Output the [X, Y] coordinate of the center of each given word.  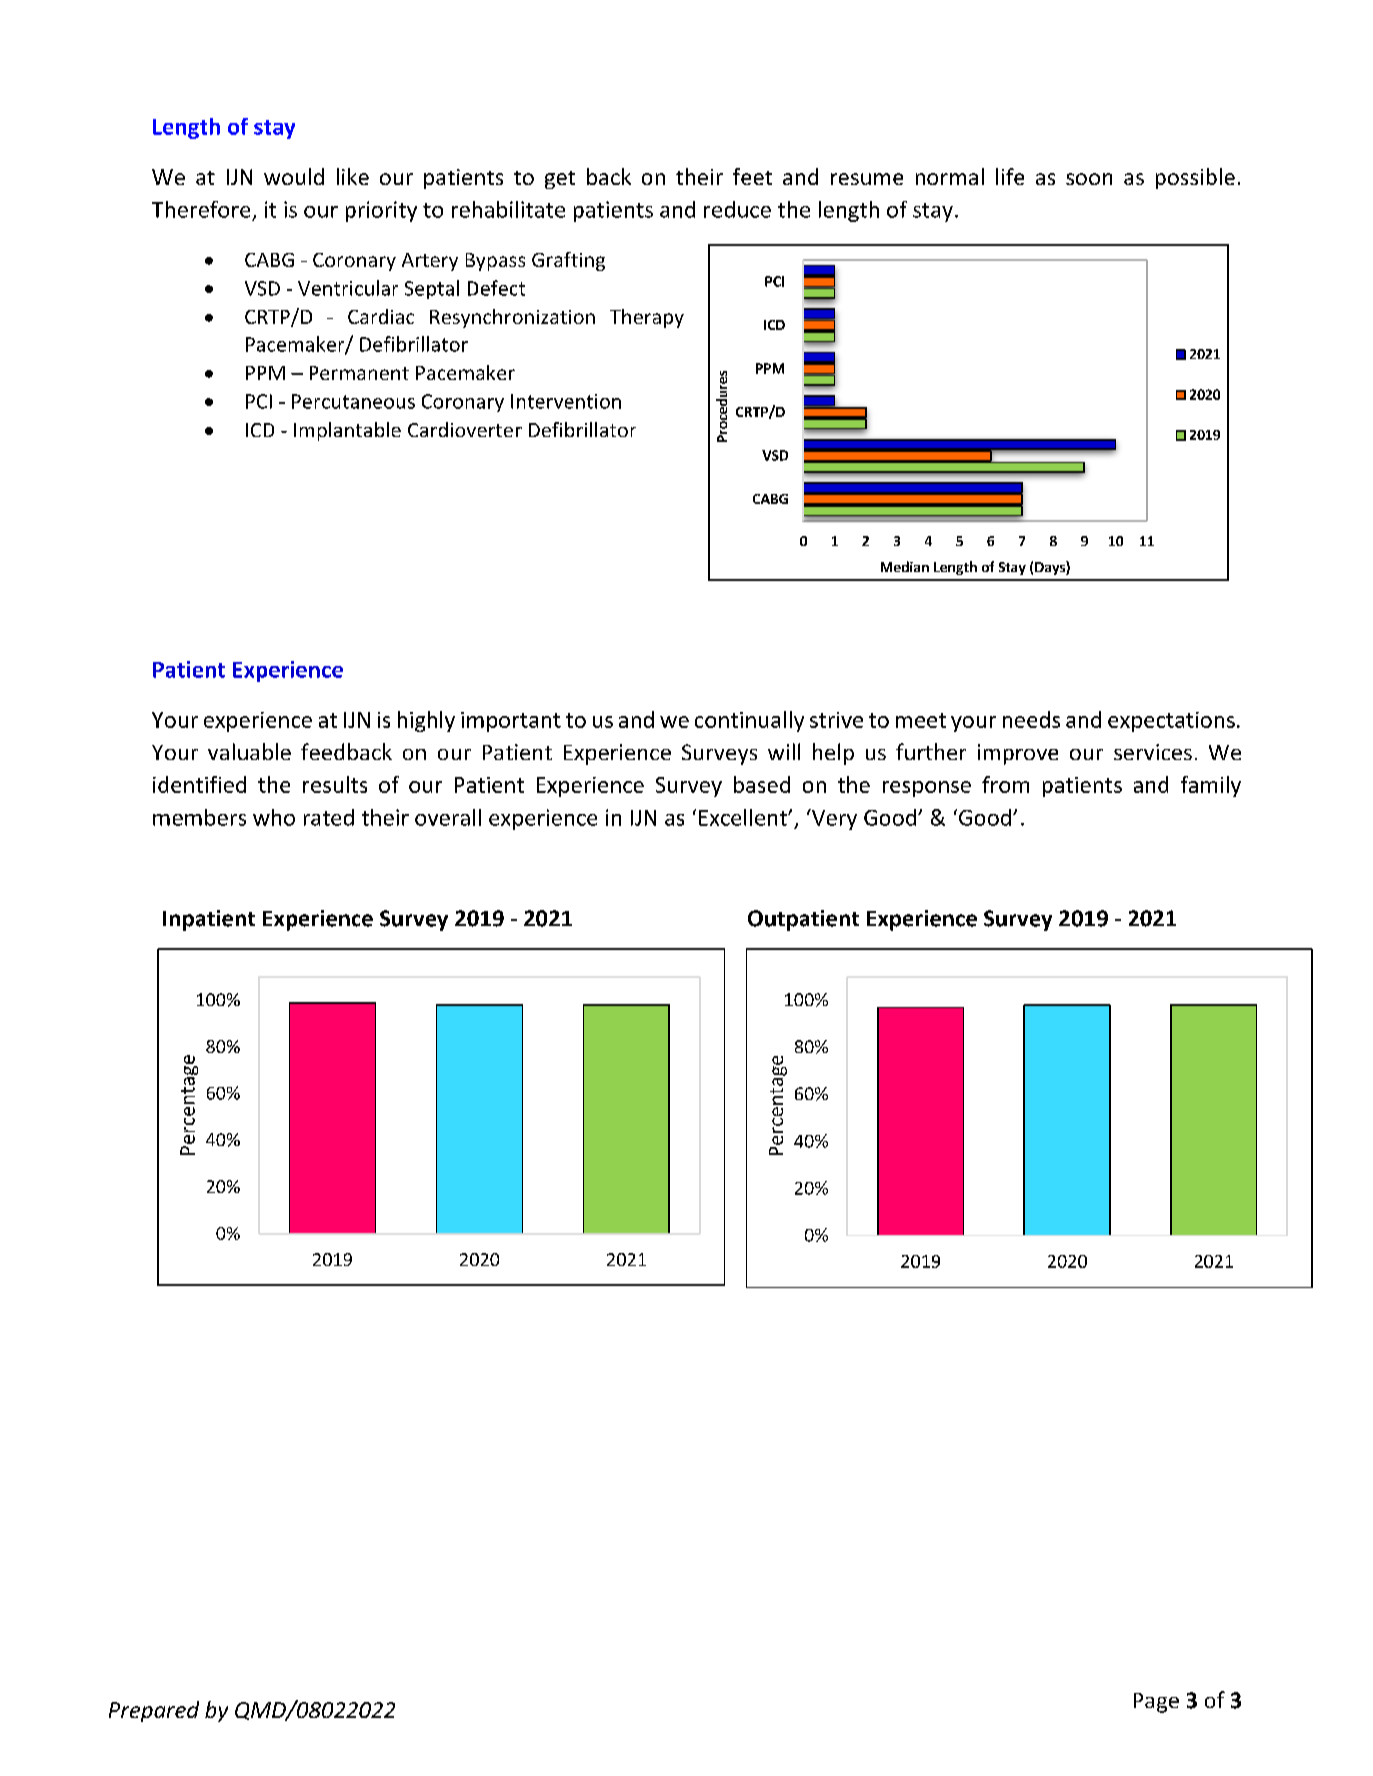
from [1005, 784]
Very [833, 819]
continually [749, 721]
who [274, 817]
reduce [737, 209]
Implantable [347, 431]
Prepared [154, 1711]
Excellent [744, 817]
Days [1051, 568]
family [1211, 786]
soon [1089, 179]
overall [448, 817]
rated [329, 817]
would [294, 176]
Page [1156, 1703]
